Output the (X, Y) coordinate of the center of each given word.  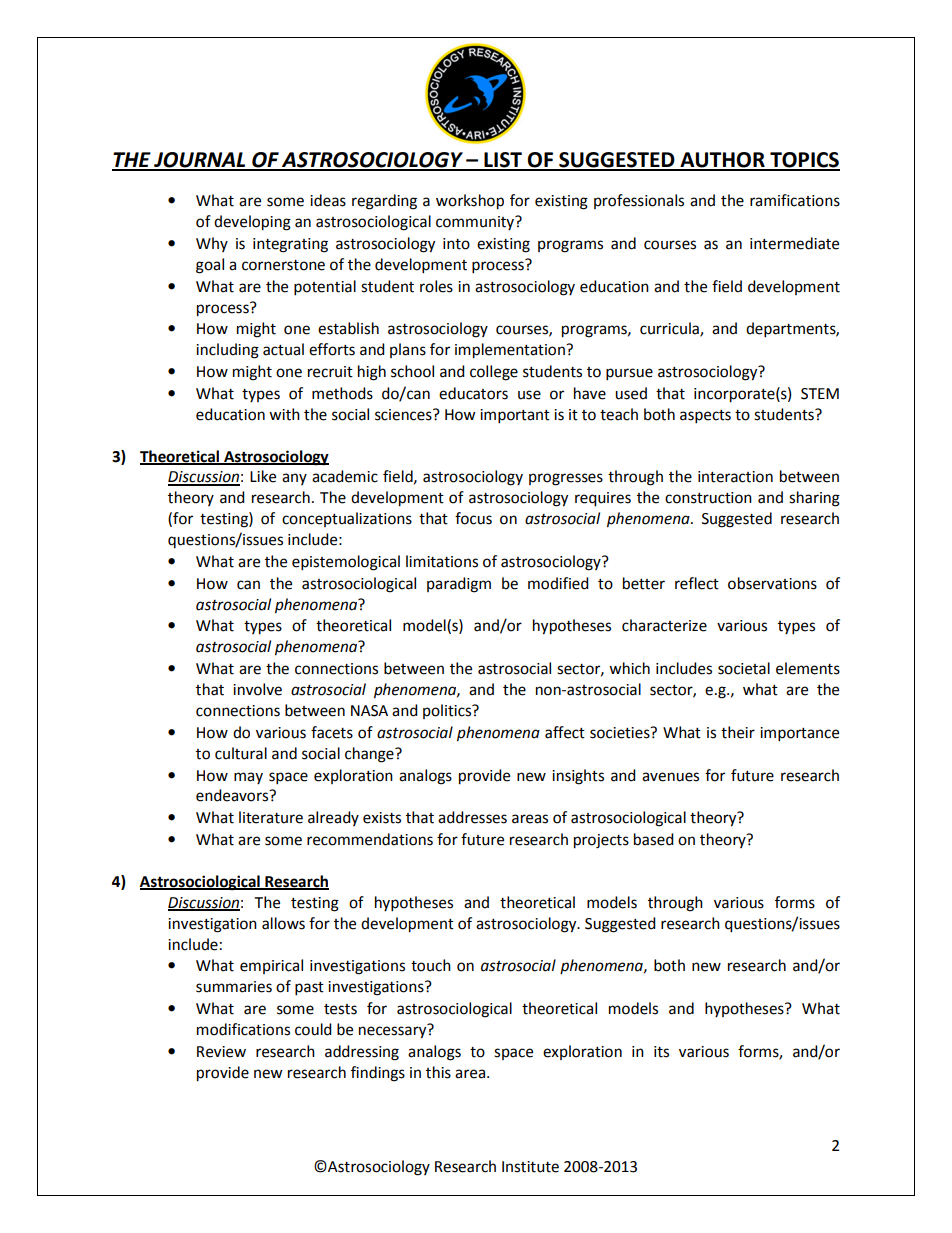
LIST (503, 161)
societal (744, 668)
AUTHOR (722, 161)
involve (257, 689)
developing (252, 223)
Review (221, 1052)
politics (448, 711)
